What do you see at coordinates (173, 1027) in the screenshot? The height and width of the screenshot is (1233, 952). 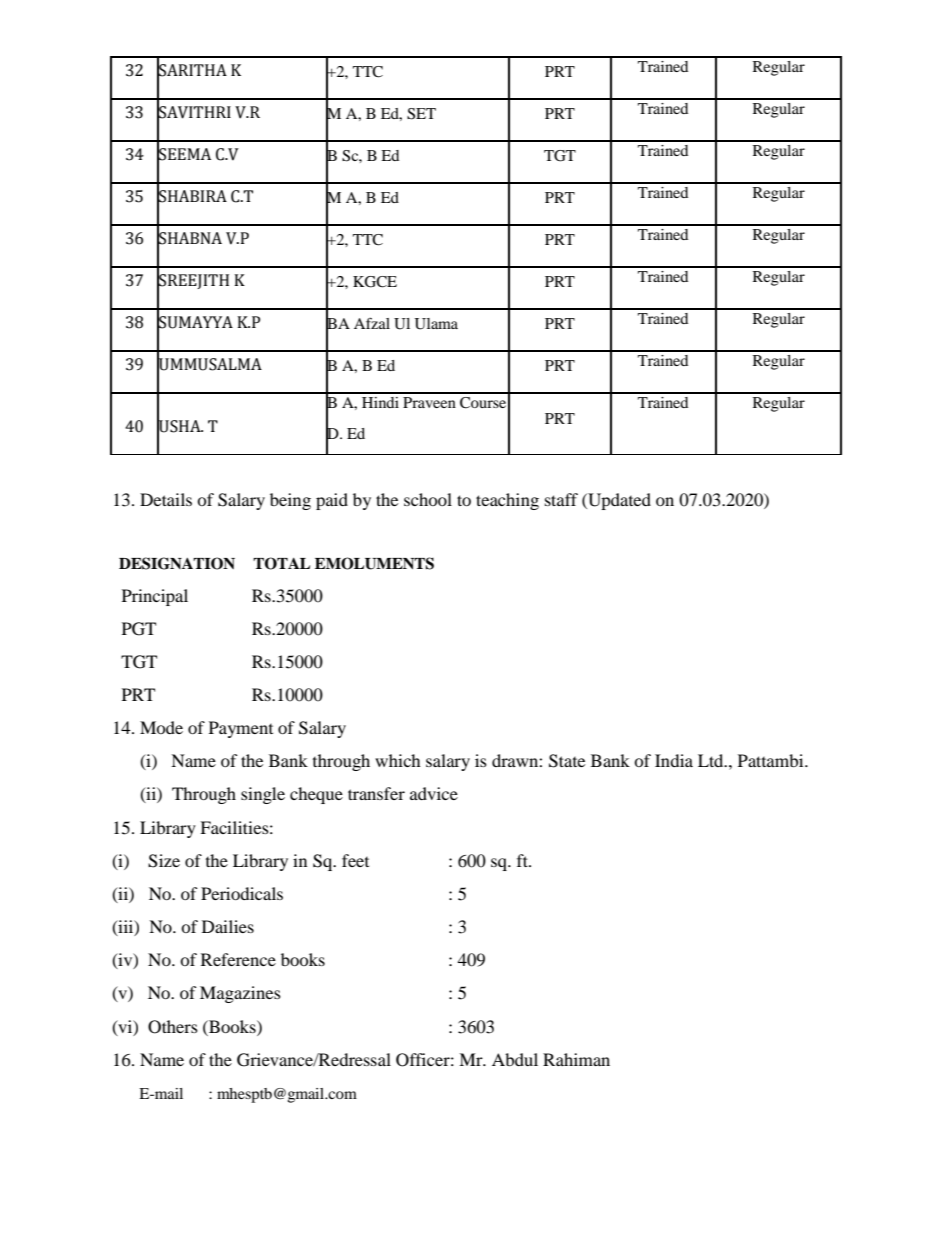 I see `Others` at bounding box center [173, 1027].
